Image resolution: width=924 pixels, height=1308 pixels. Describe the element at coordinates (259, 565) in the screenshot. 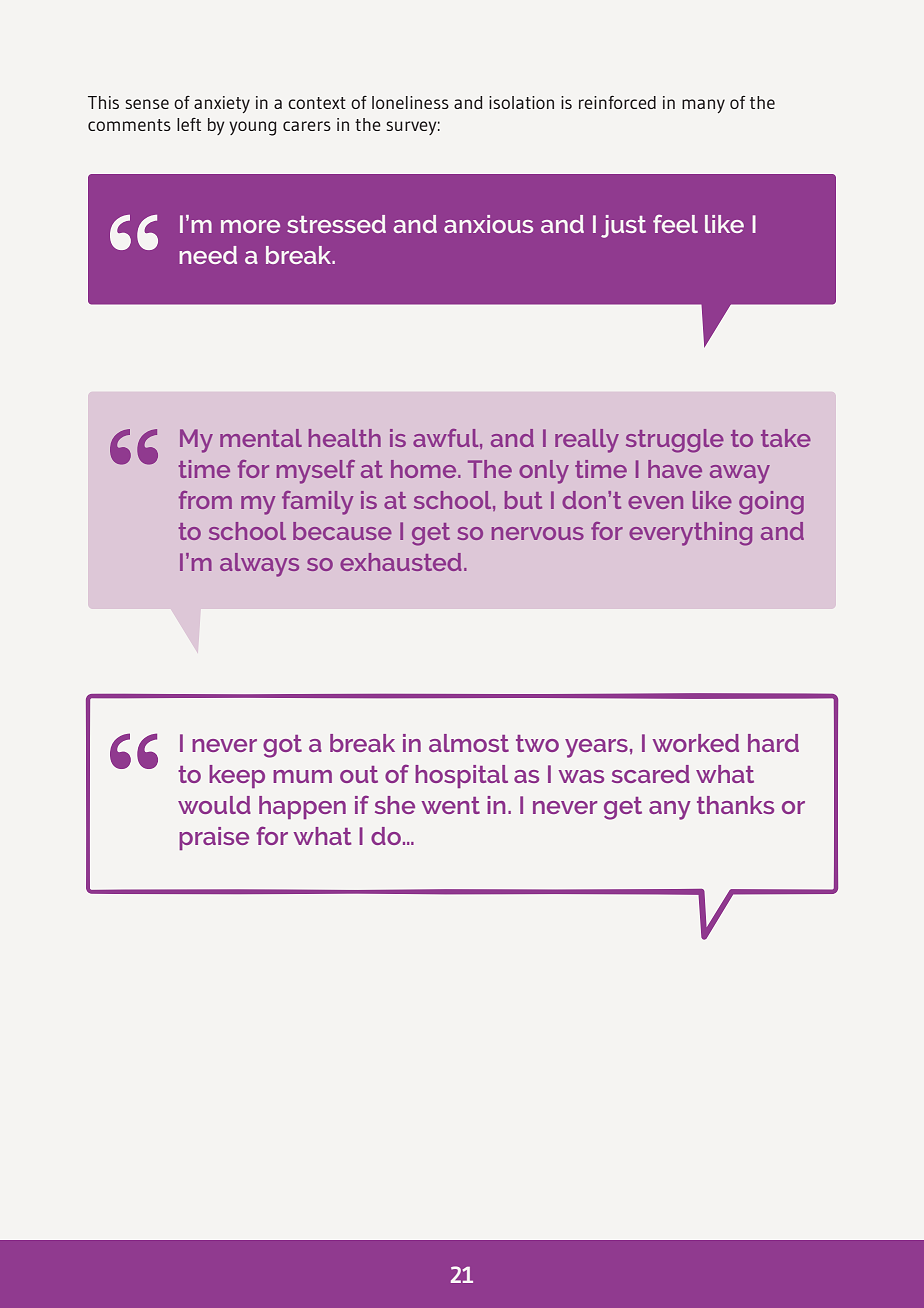

I see `always` at that location.
